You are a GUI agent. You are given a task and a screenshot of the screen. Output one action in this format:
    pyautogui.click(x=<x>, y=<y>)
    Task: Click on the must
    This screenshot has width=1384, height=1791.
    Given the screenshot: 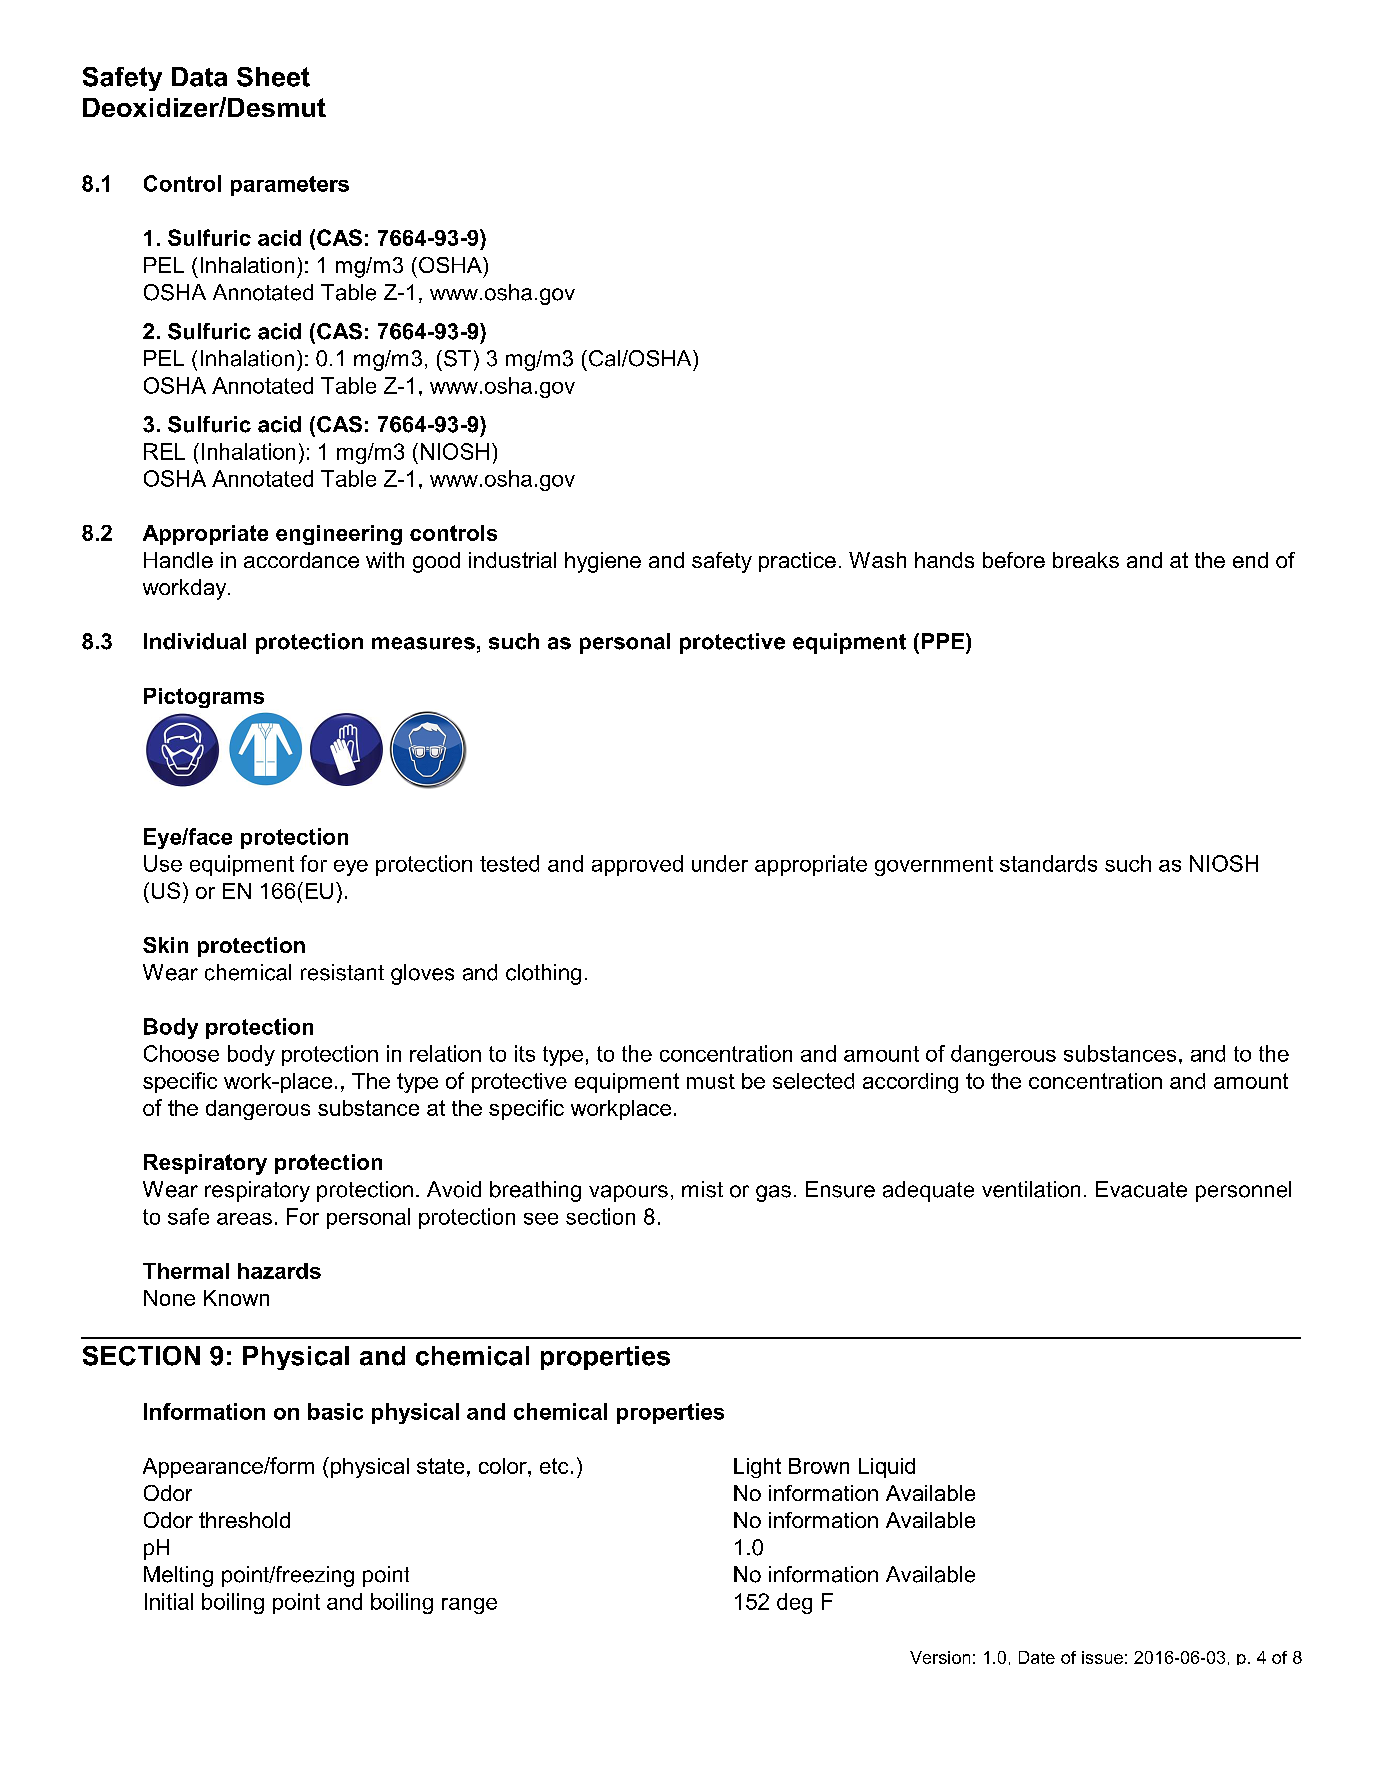 What is the action you would take?
    pyautogui.click(x=711, y=1081)
